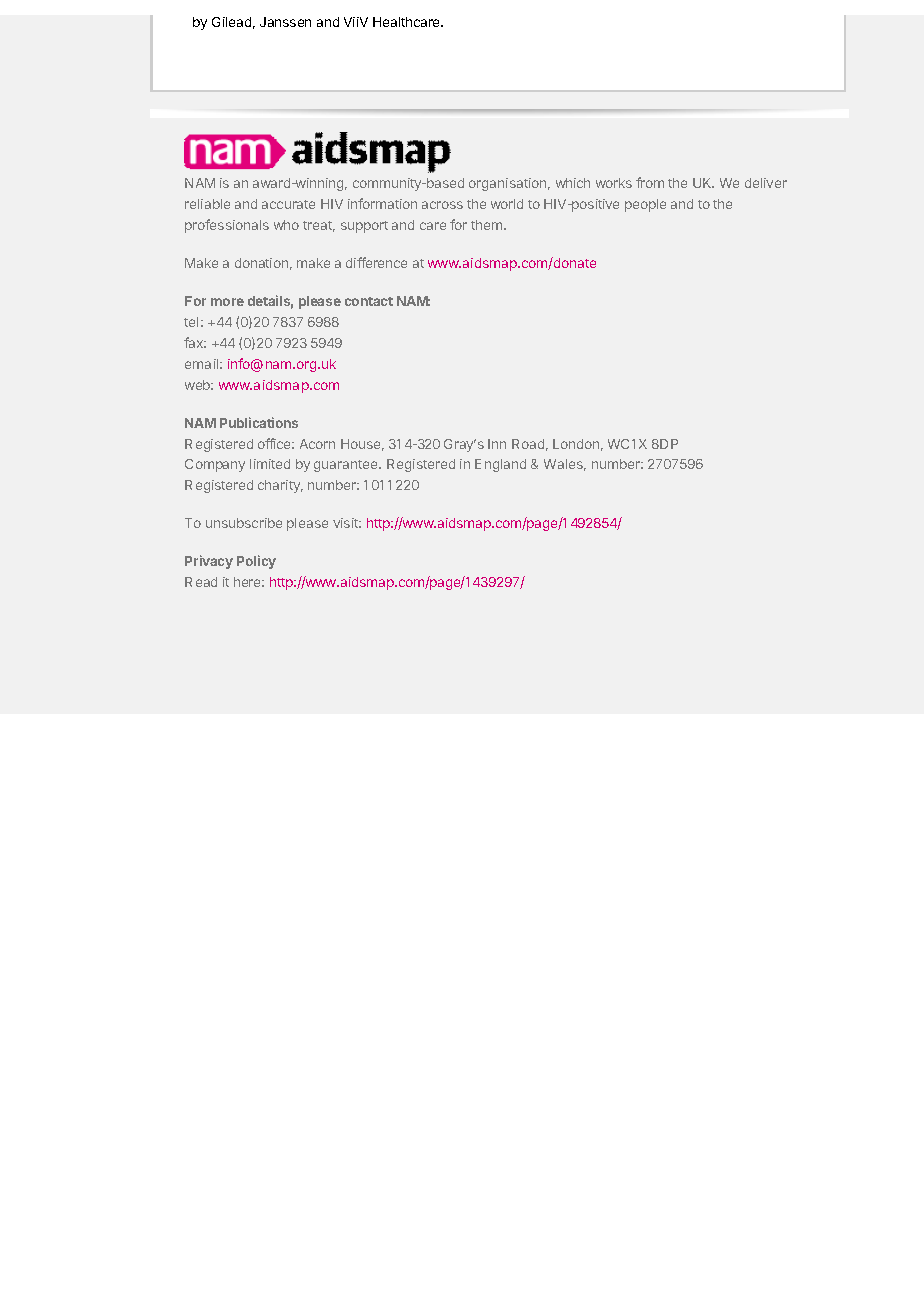 This screenshot has height=1308, width=924. Describe the element at coordinates (507, 204) in the screenshot. I see `world` at that location.
